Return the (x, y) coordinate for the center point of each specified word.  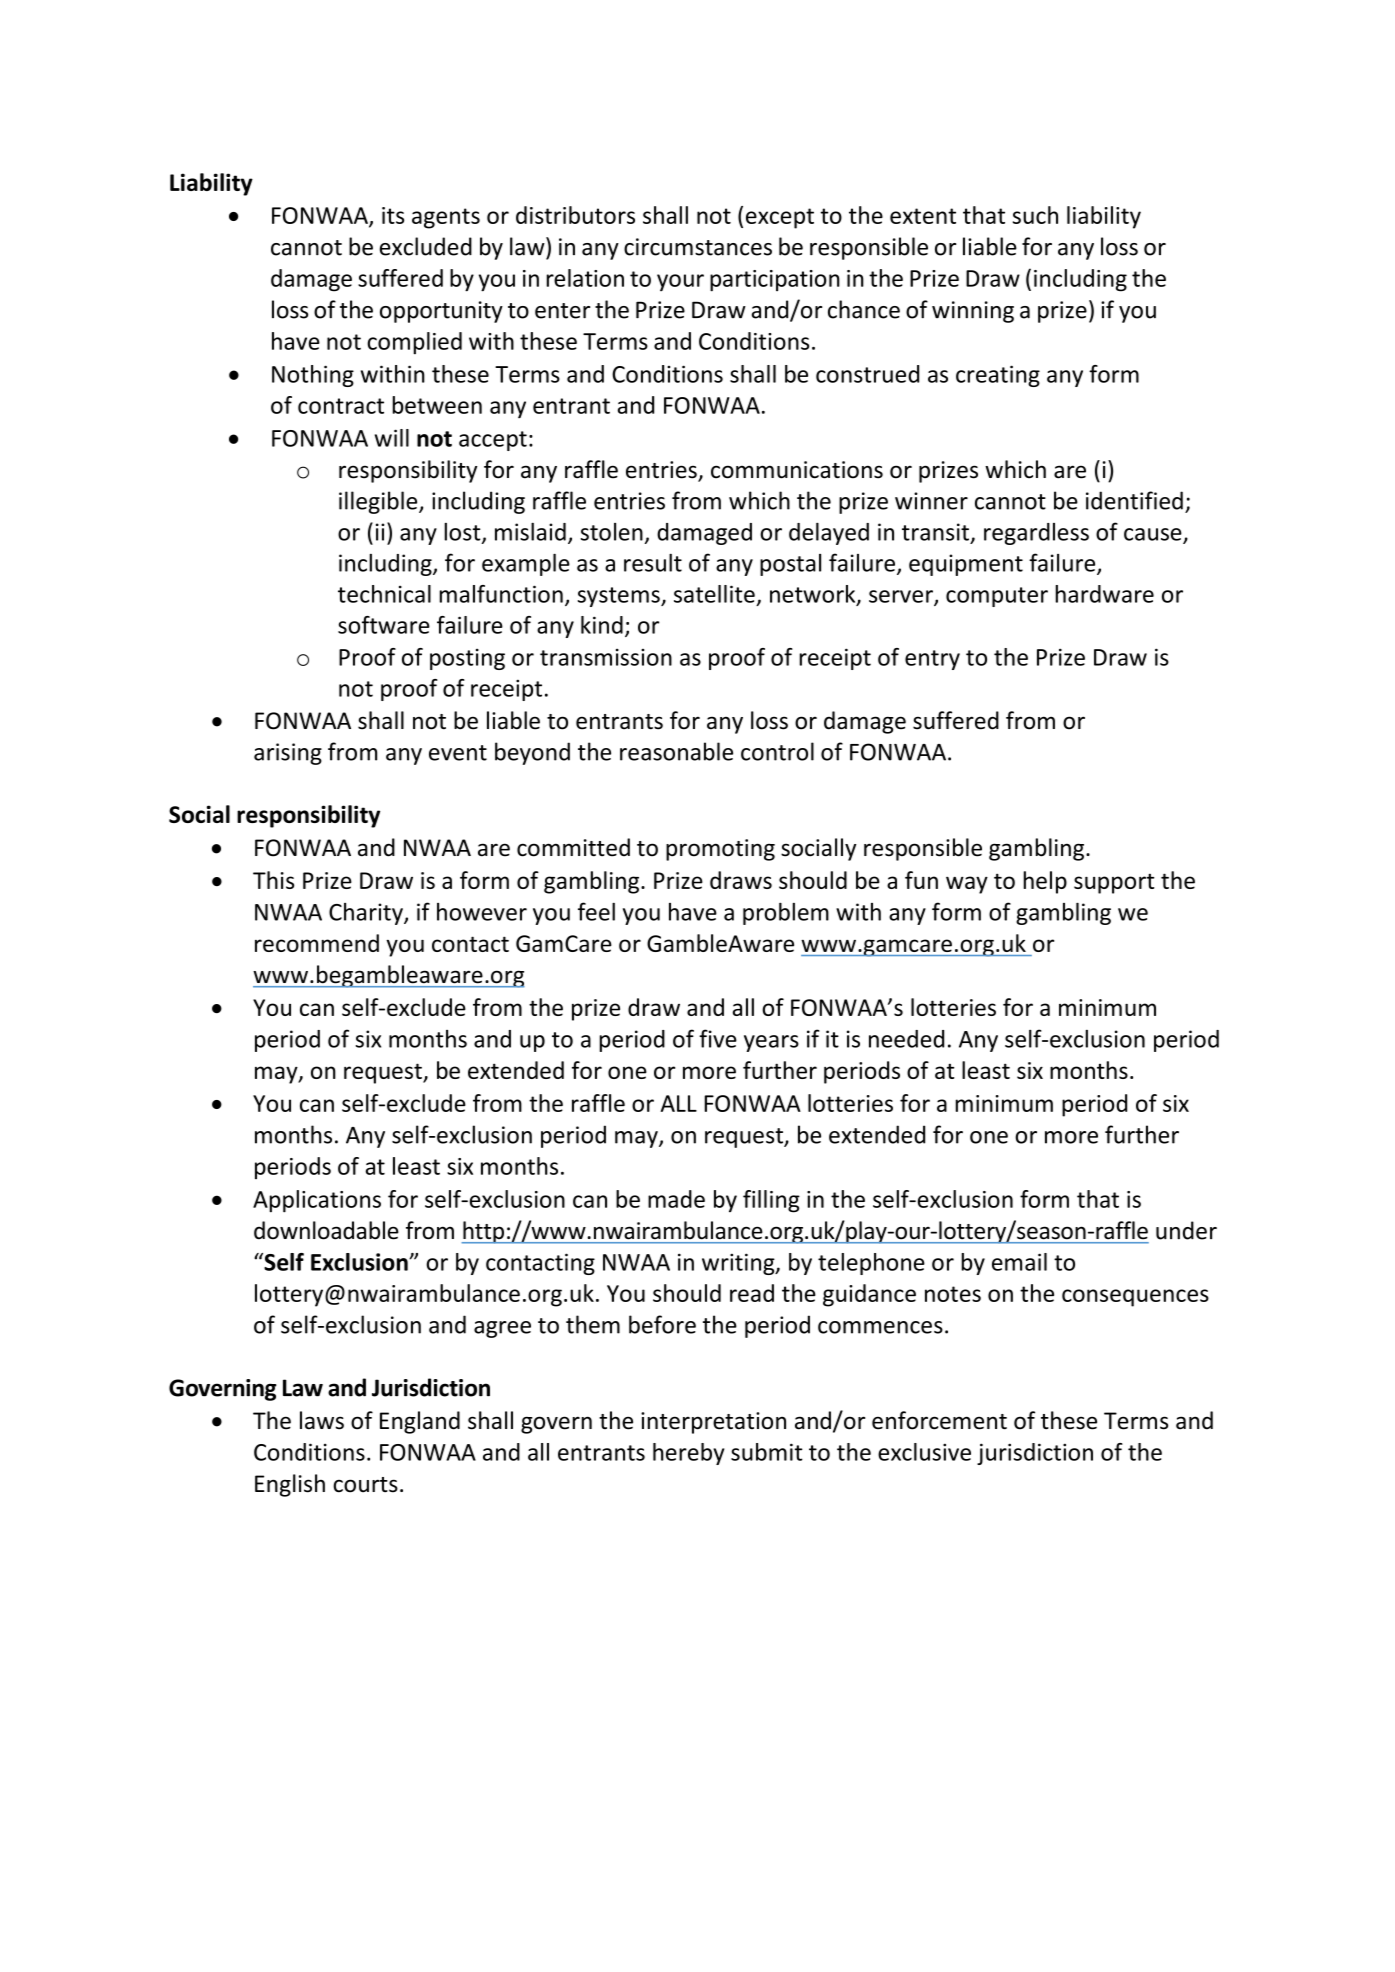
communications (797, 470)
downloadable (326, 1230)
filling (771, 1201)
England (420, 1422)
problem (786, 913)
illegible (379, 502)
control (777, 751)
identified (1134, 500)
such (1035, 215)
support (1114, 883)
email (1019, 1262)
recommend (317, 943)
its (393, 215)
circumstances (698, 247)
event (458, 753)
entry (932, 660)
